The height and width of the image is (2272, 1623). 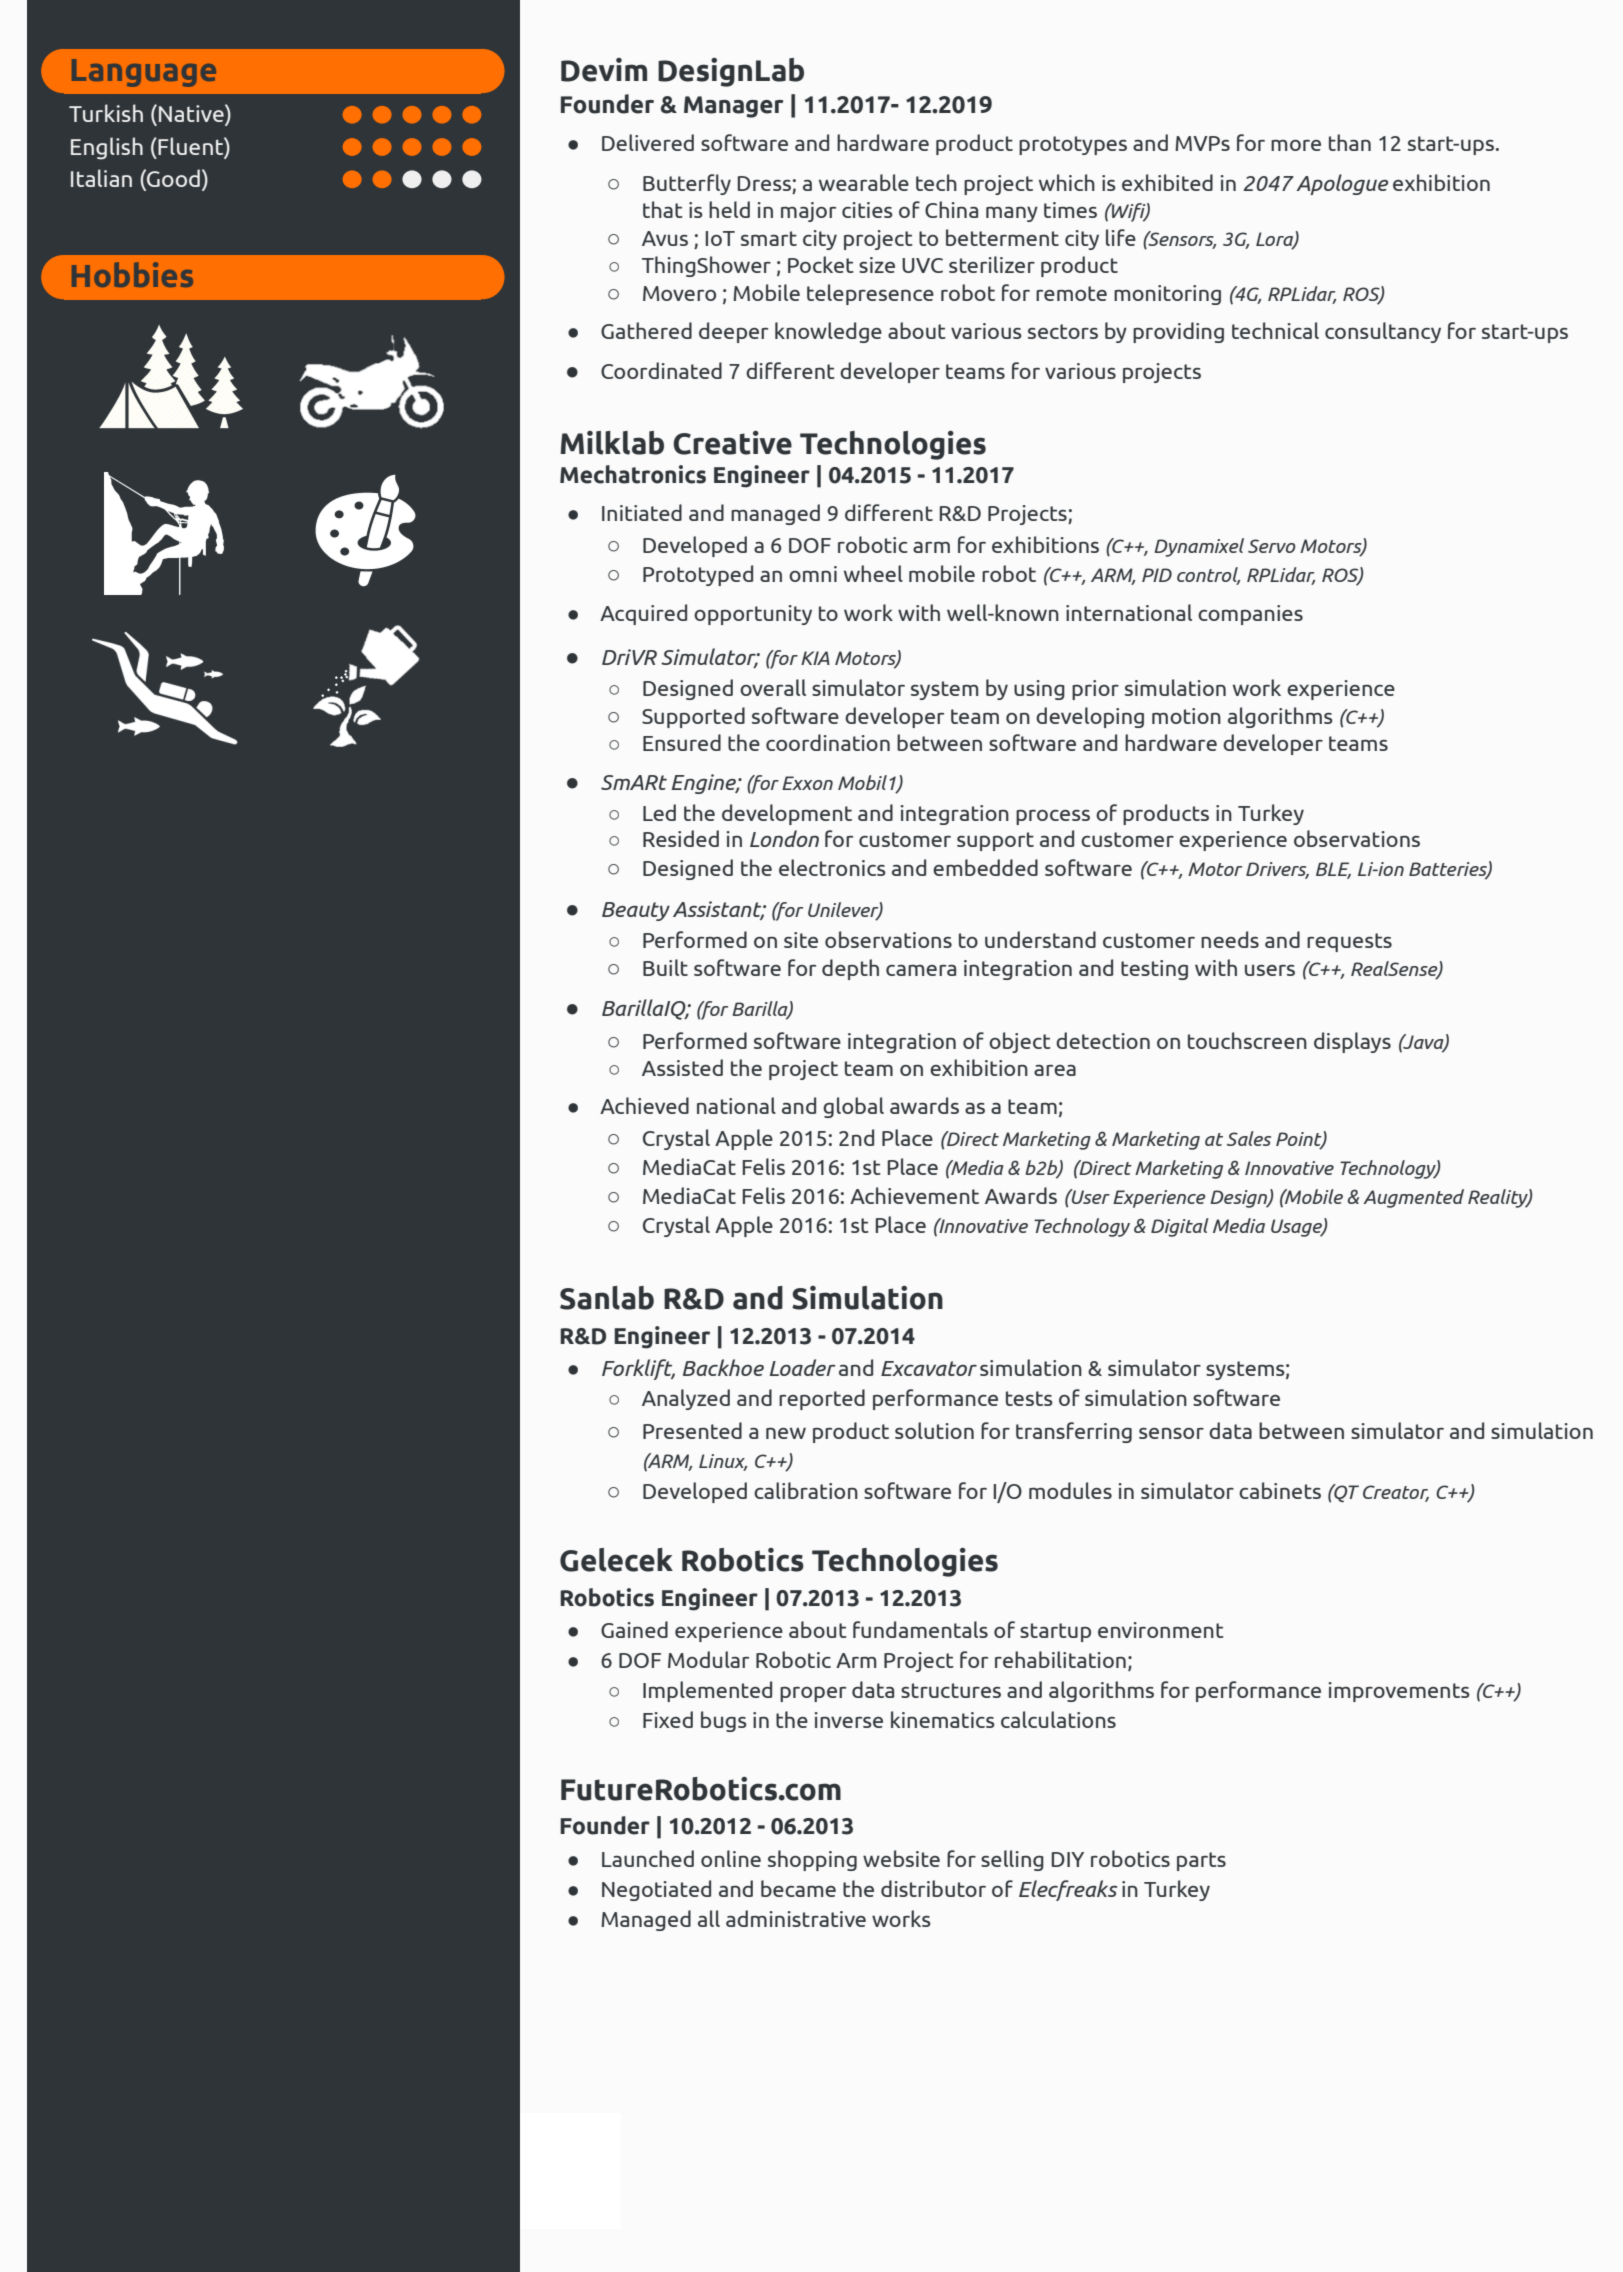 What do you see at coordinates (638, 1369) in the image?
I see `Forklift` at bounding box center [638, 1369].
